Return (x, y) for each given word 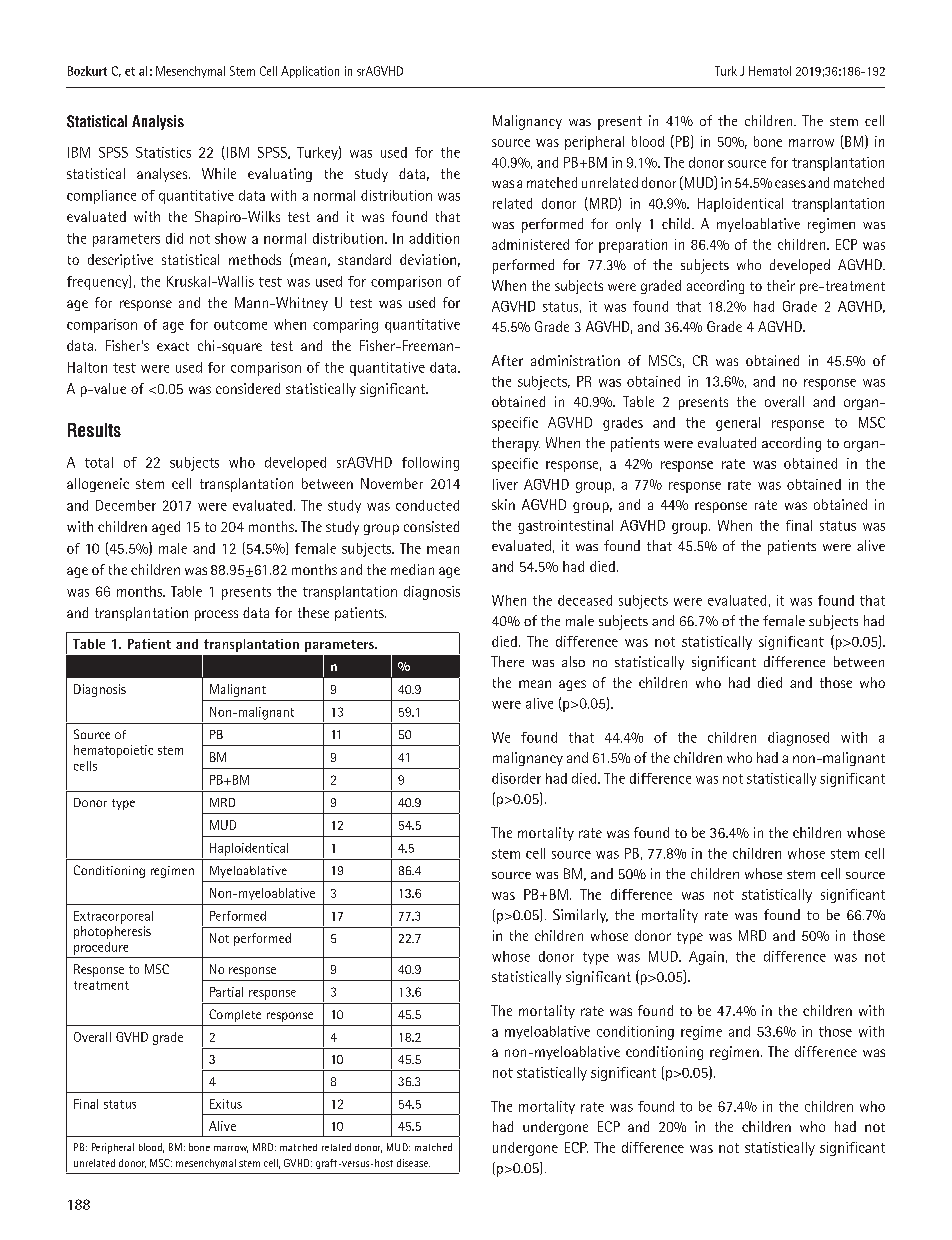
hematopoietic (113, 751)
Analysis (158, 122)
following (430, 464)
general (738, 424)
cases (790, 184)
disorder (516, 778)
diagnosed (798, 739)
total (99, 462)
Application (310, 72)
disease (413, 1163)
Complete (235, 1015)
